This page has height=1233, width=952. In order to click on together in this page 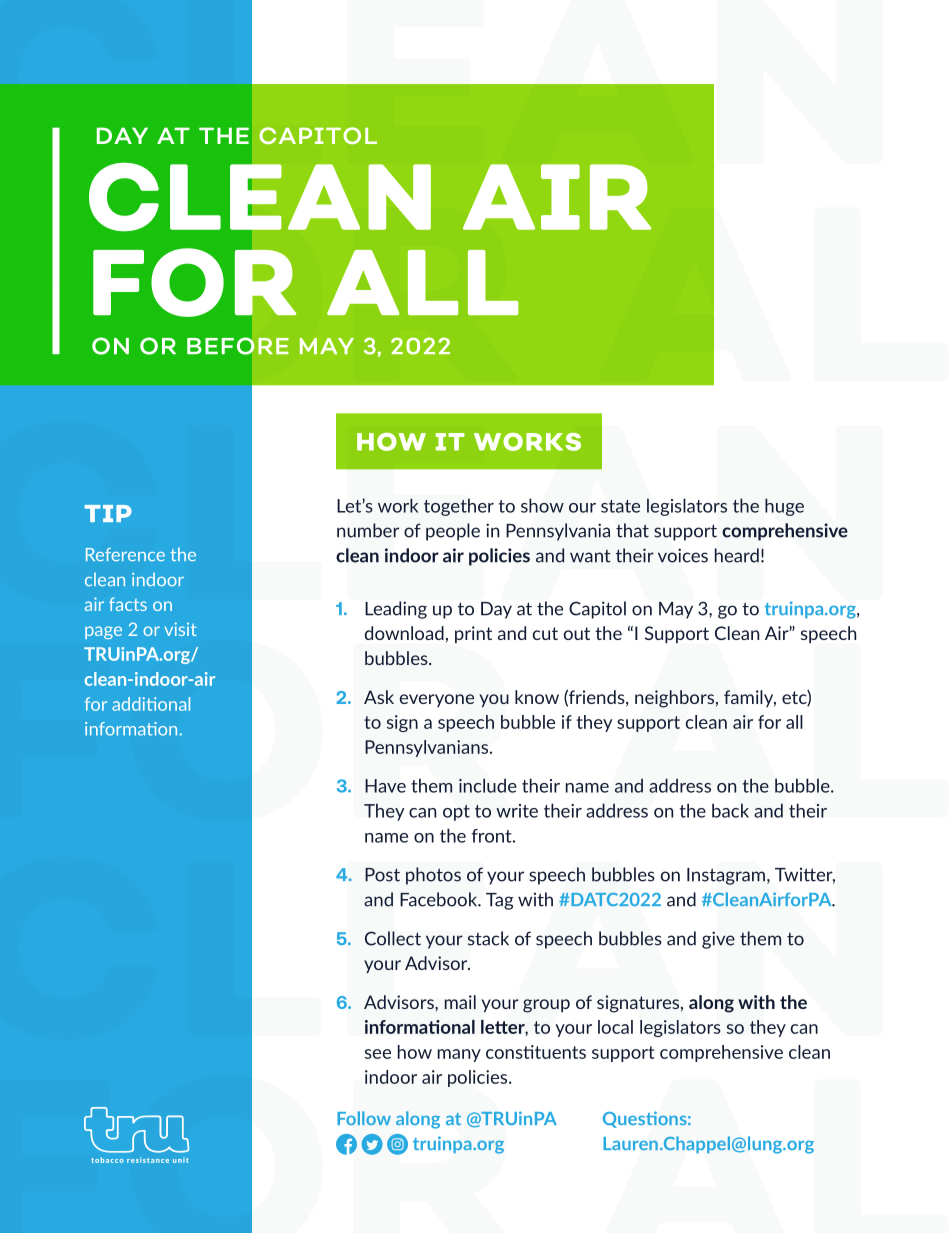, I will do `click(459, 507)`.
